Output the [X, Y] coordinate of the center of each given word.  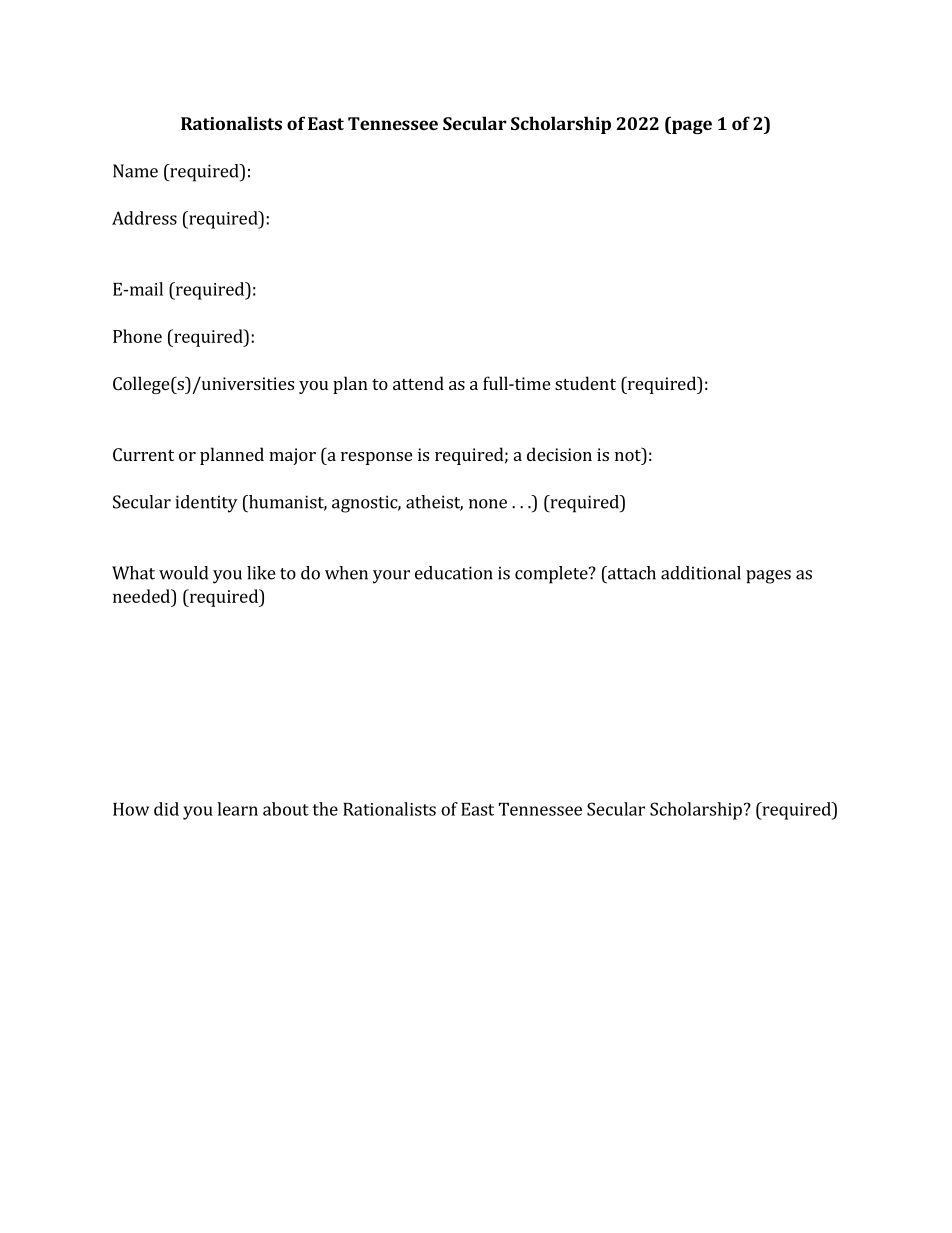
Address [144, 218]
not [629, 454]
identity [206, 504]
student [585, 383]
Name [135, 171]
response [376, 458]
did [166, 809]
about [286, 809]
